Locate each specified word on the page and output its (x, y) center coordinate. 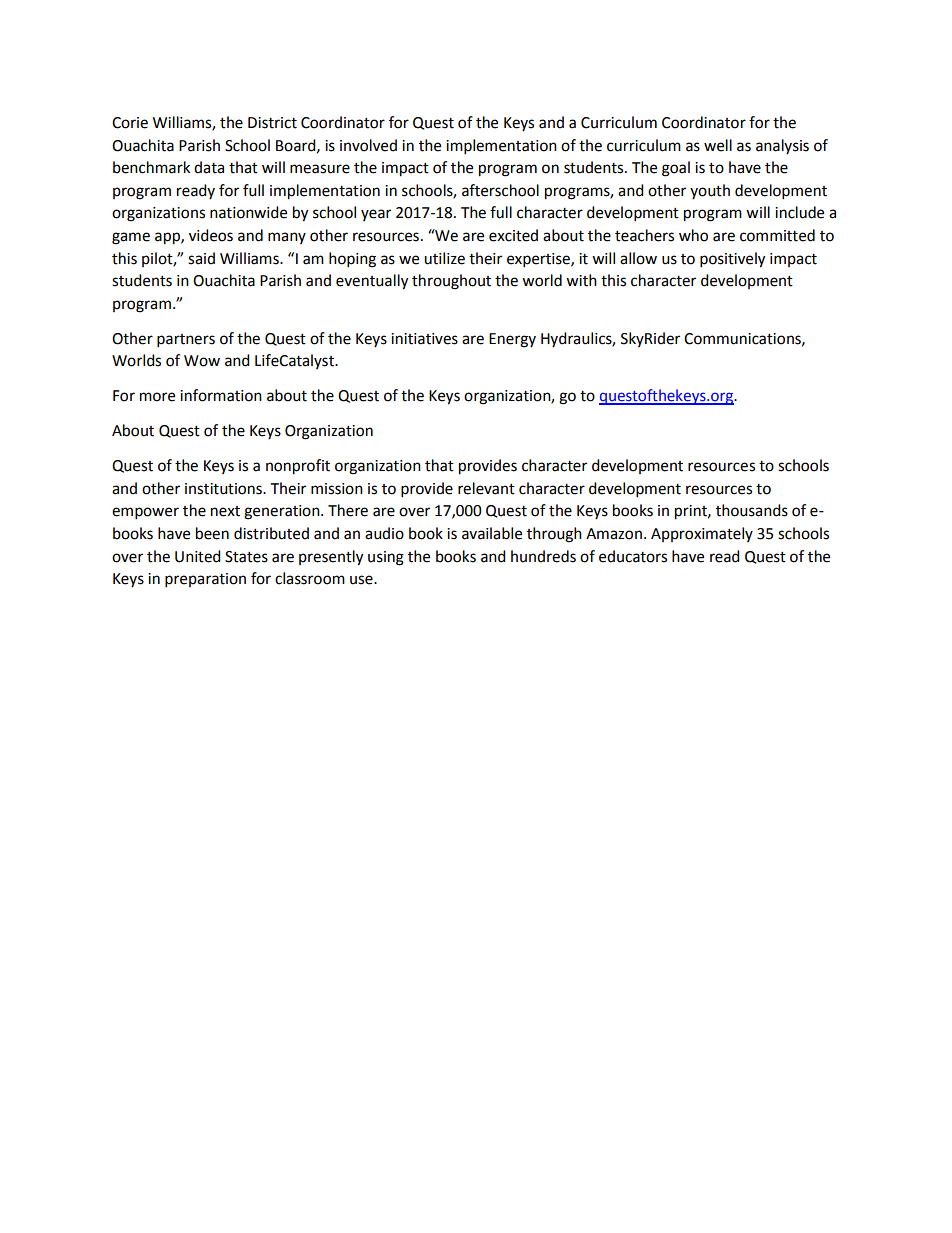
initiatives (424, 339)
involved (368, 145)
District (272, 123)
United (198, 556)
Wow (202, 361)
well (718, 145)
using (386, 558)
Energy (512, 340)
